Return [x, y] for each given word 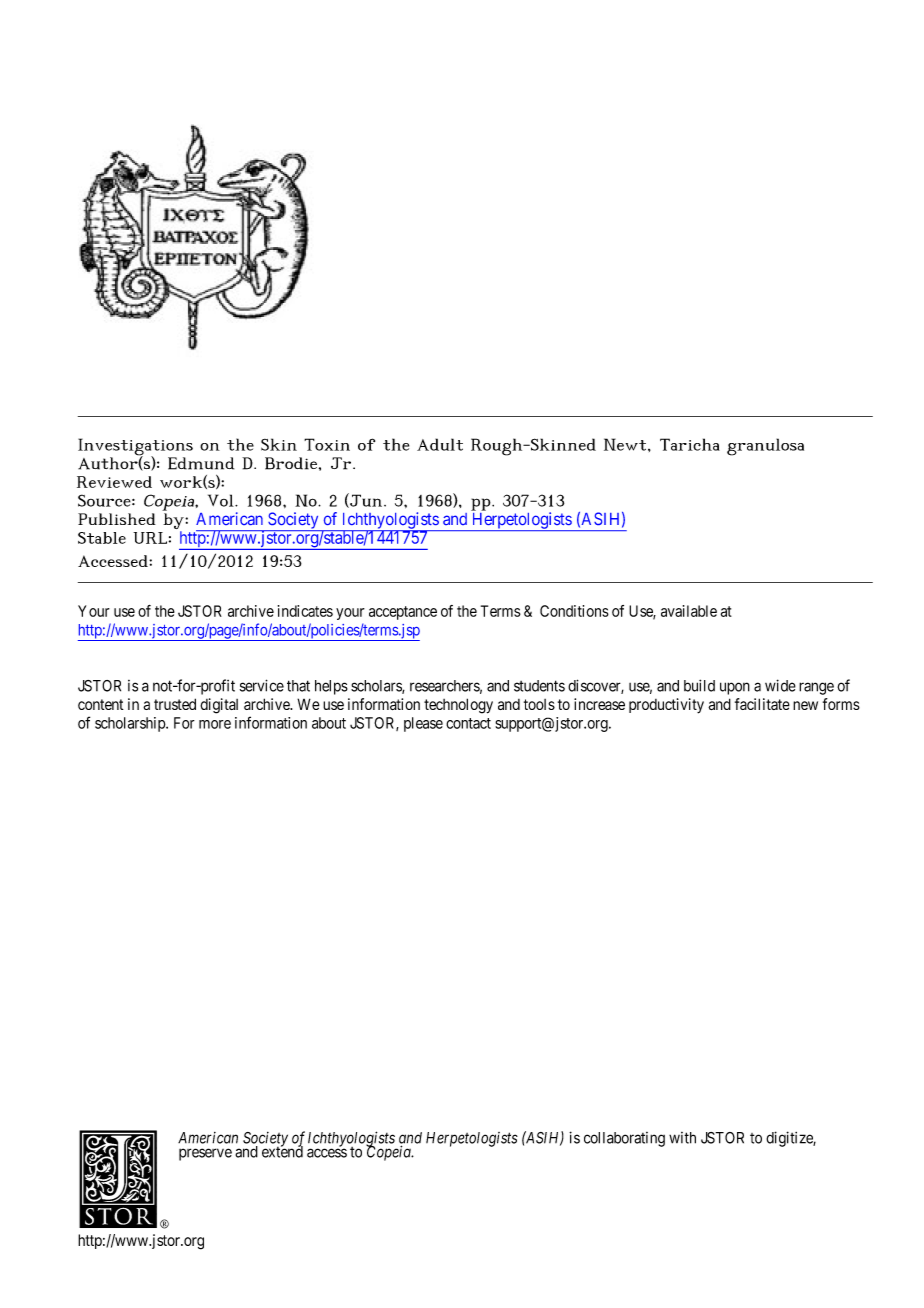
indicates [305, 611]
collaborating [624, 1139]
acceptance [403, 613]
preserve [205, 1154]
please [423, 724]
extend [282, 1151]
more [215, 724]
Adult [440, 444]
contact [468, 723]
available [689, 611]
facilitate [762, 704]
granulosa [765, 447]
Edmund [201, 463]
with [682, 1138]
